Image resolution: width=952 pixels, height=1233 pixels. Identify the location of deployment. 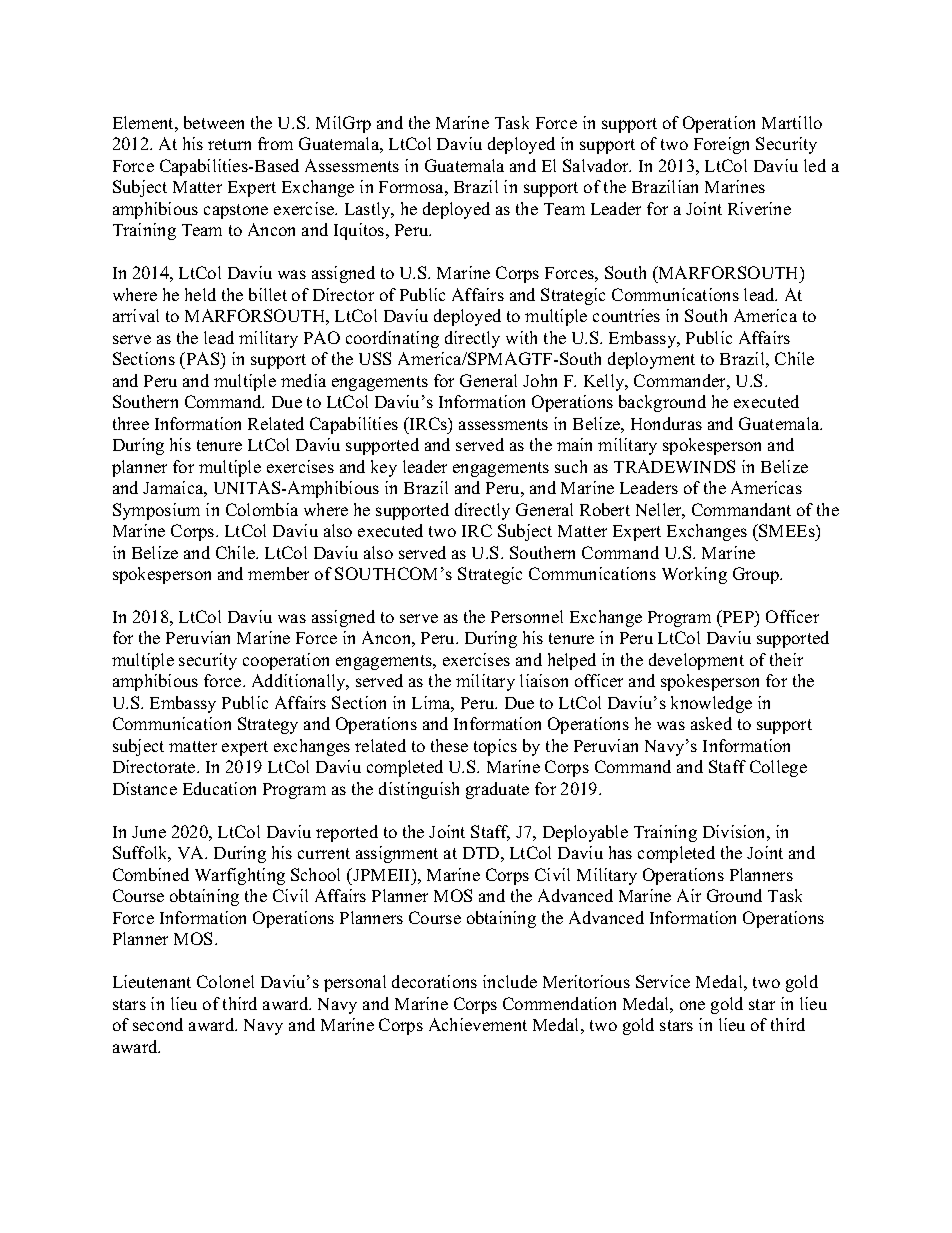
(651, 360).
